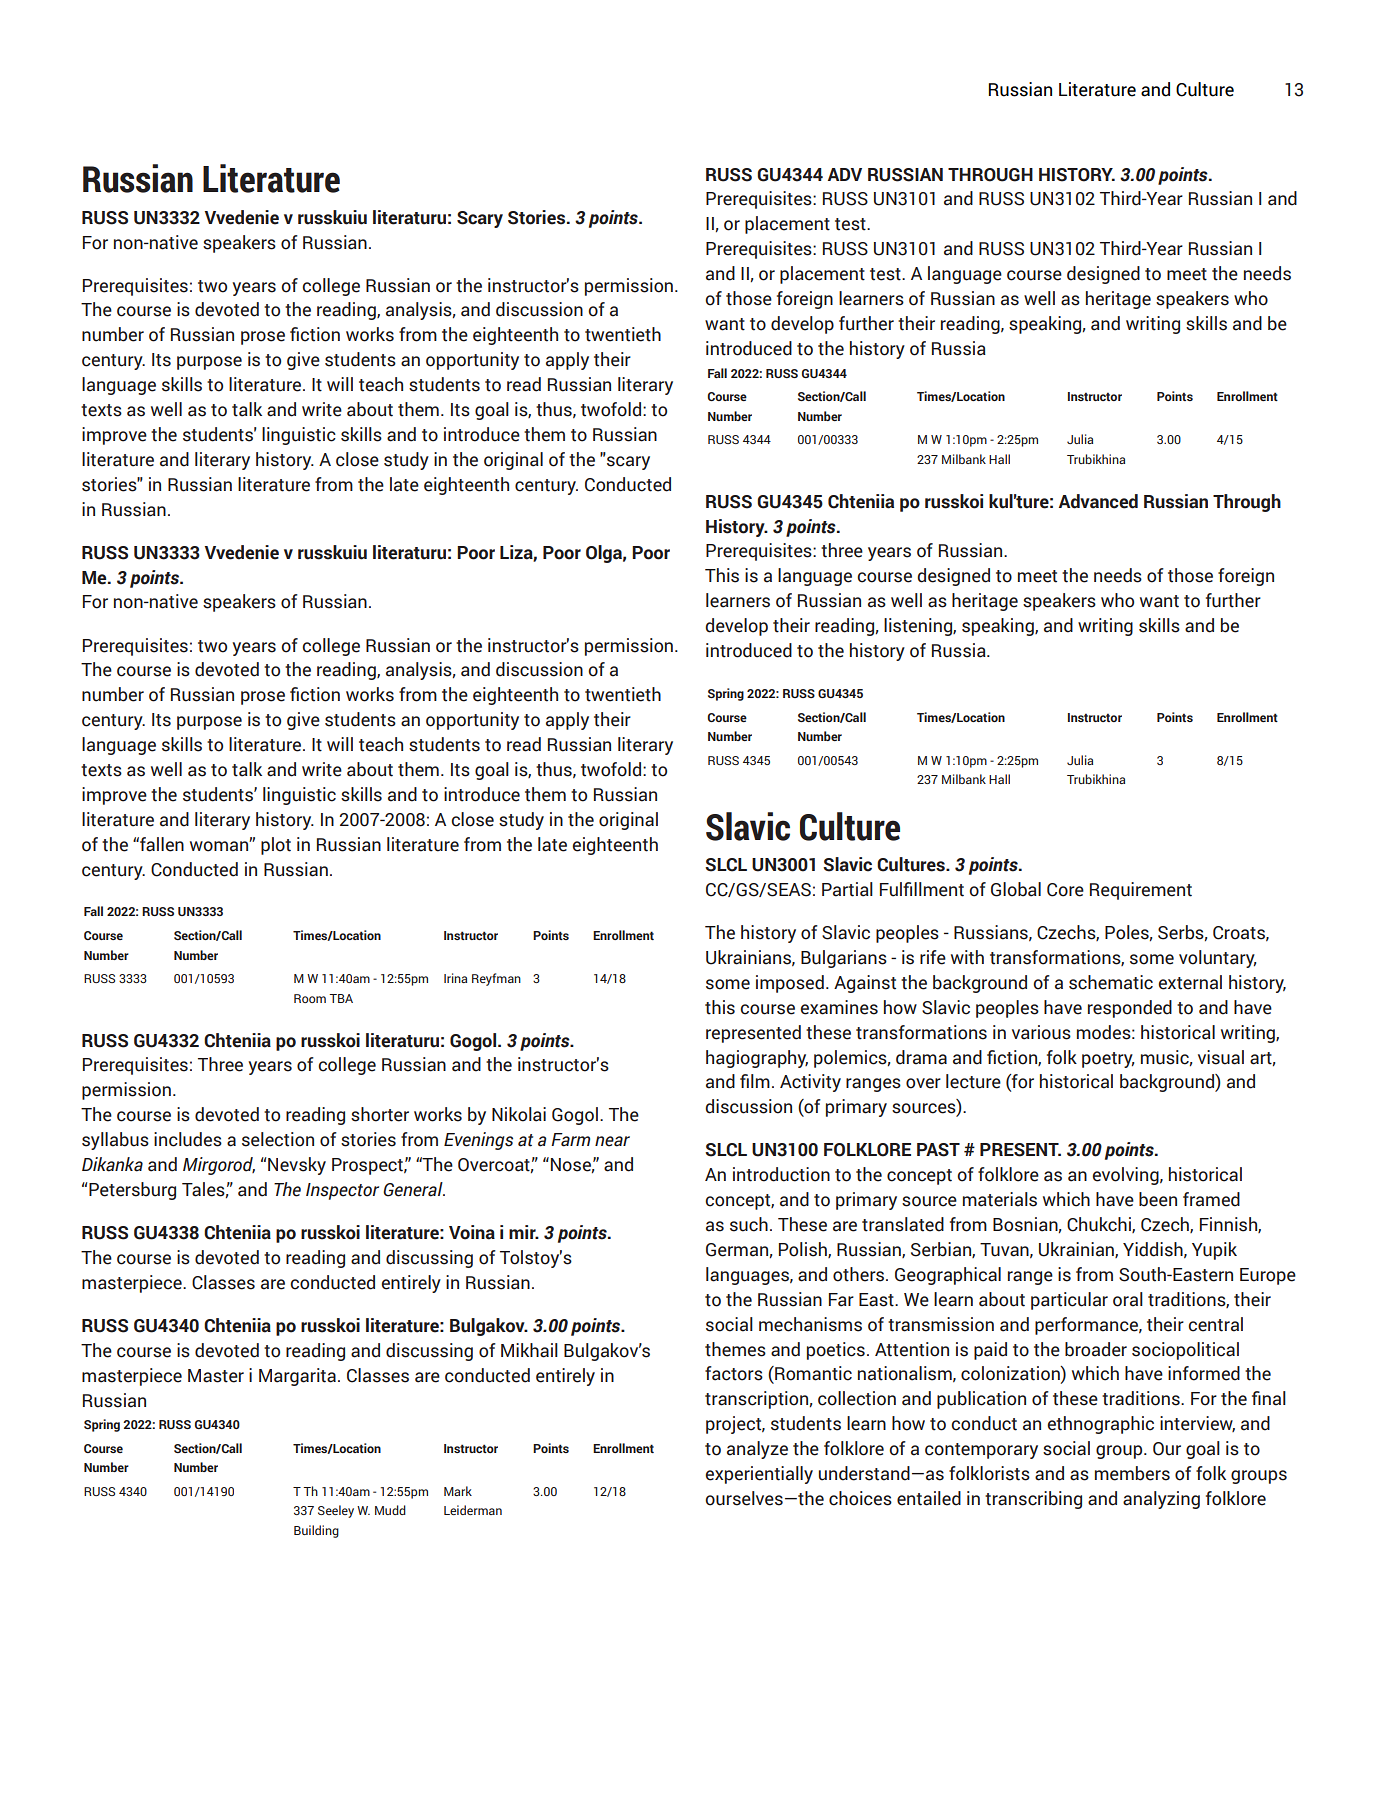  What do you see at coordinates (1065, 890) in the document?
I see `Core` at bounding box center [1065, 890].
